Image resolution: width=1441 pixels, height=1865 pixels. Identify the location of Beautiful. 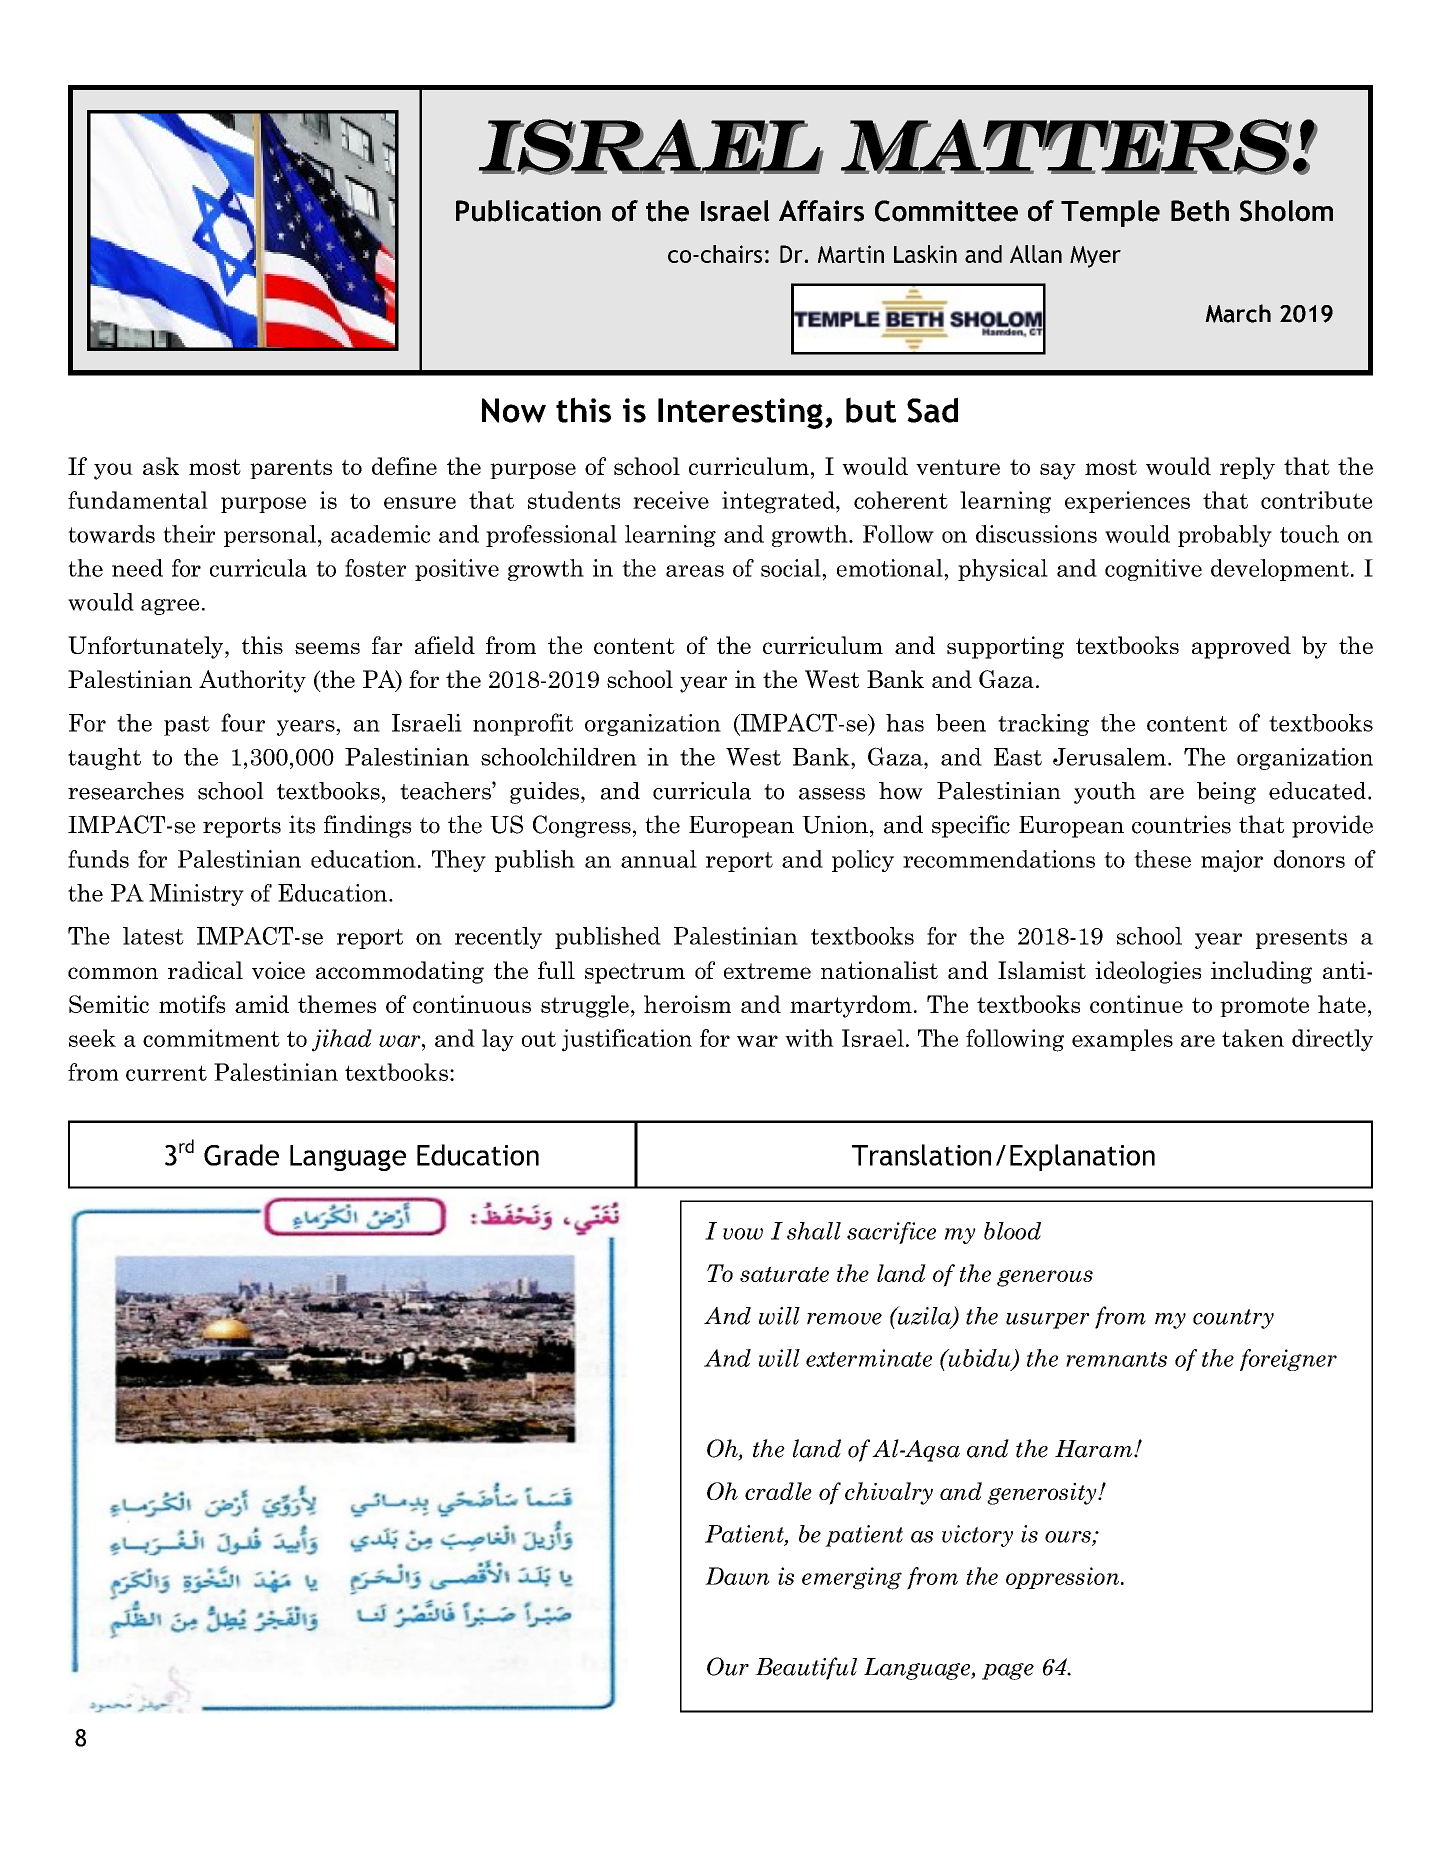
(806, 1668).
